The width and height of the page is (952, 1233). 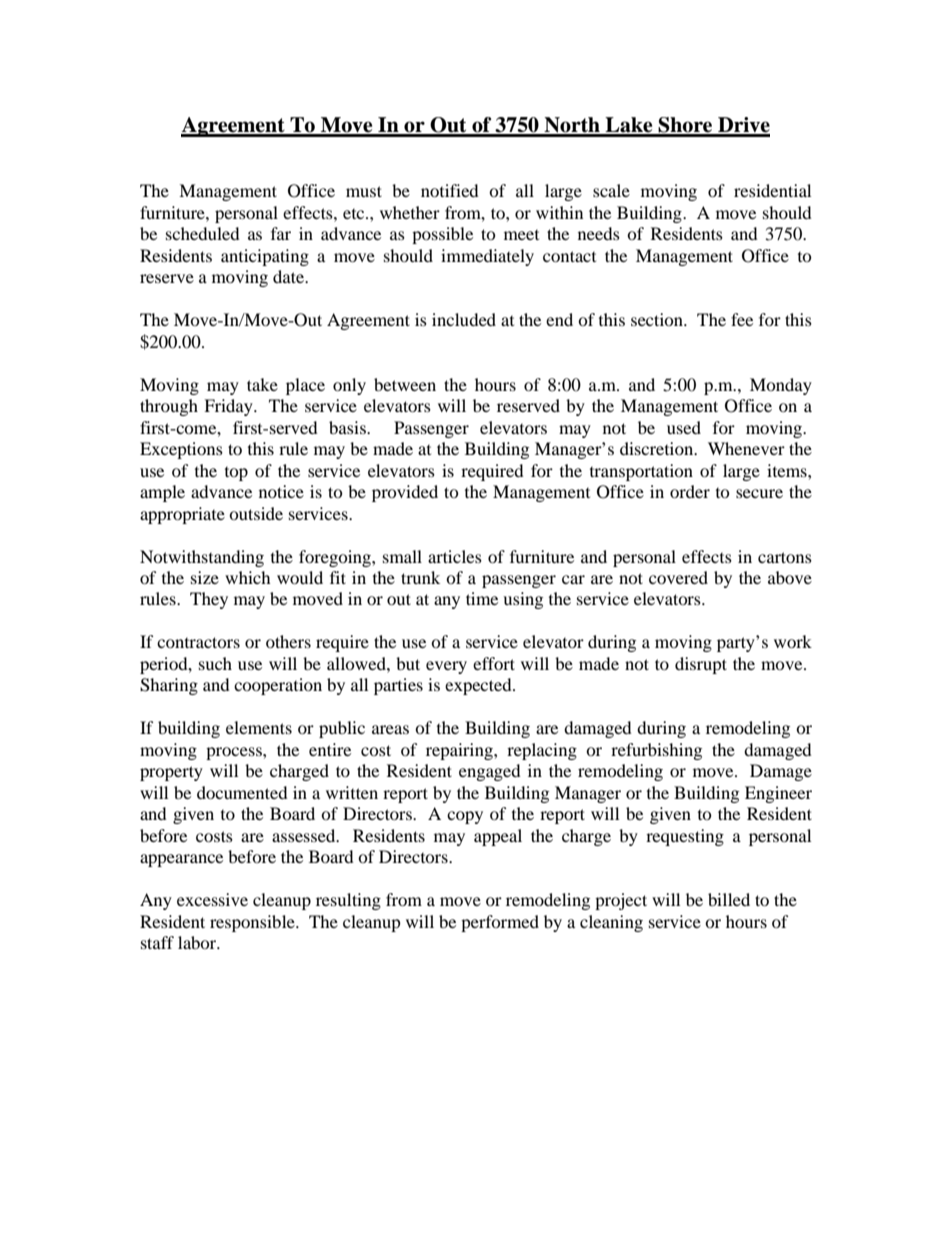 What do you see at coordinates (494, 663) in the page?
I see `effort` at bounding box center [494, 663].
